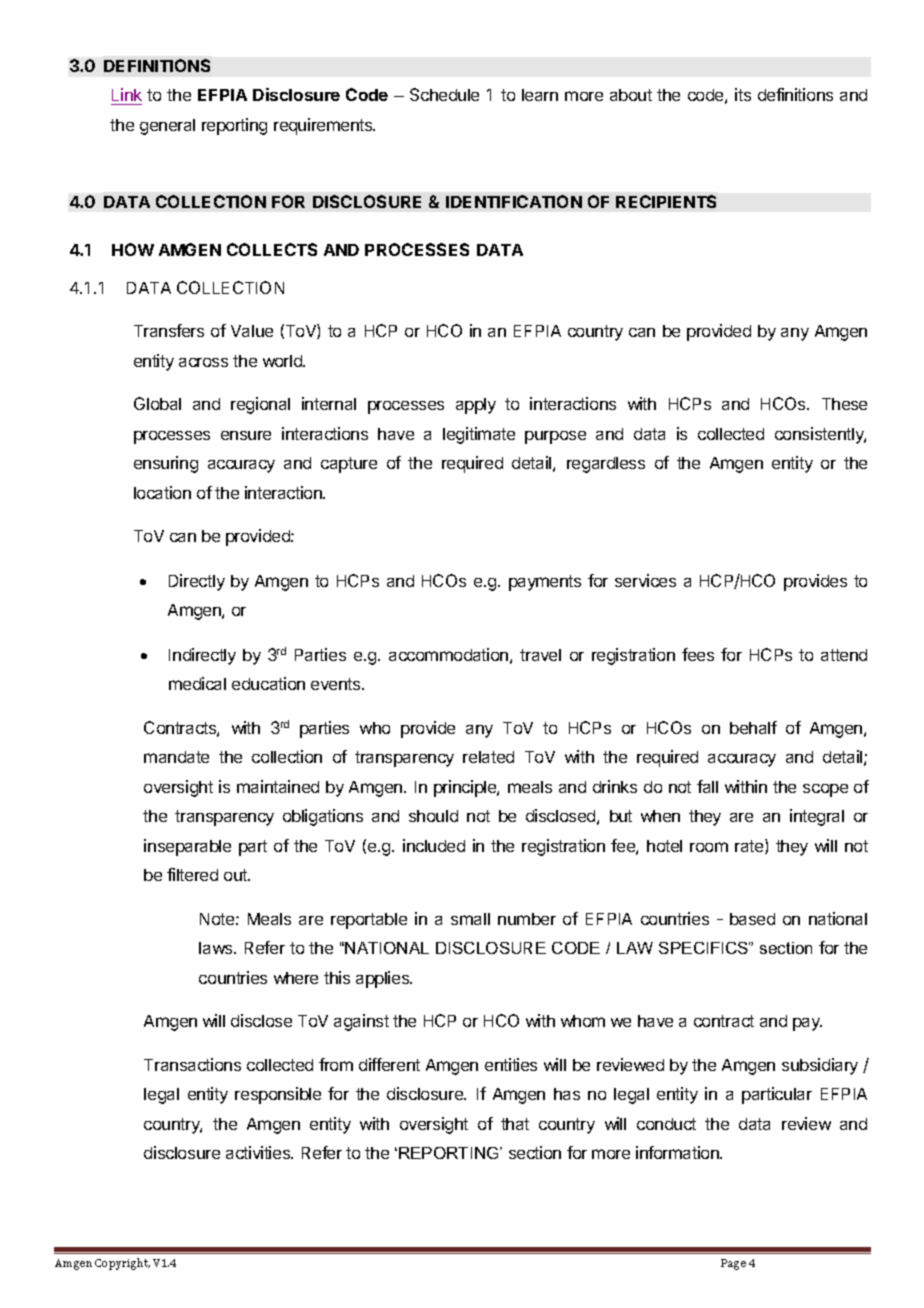 This page has height=1308, width=924. What do you see at coordinates (753, 727) in the page?
I see `behalf` at bounding box center [753, 727].
